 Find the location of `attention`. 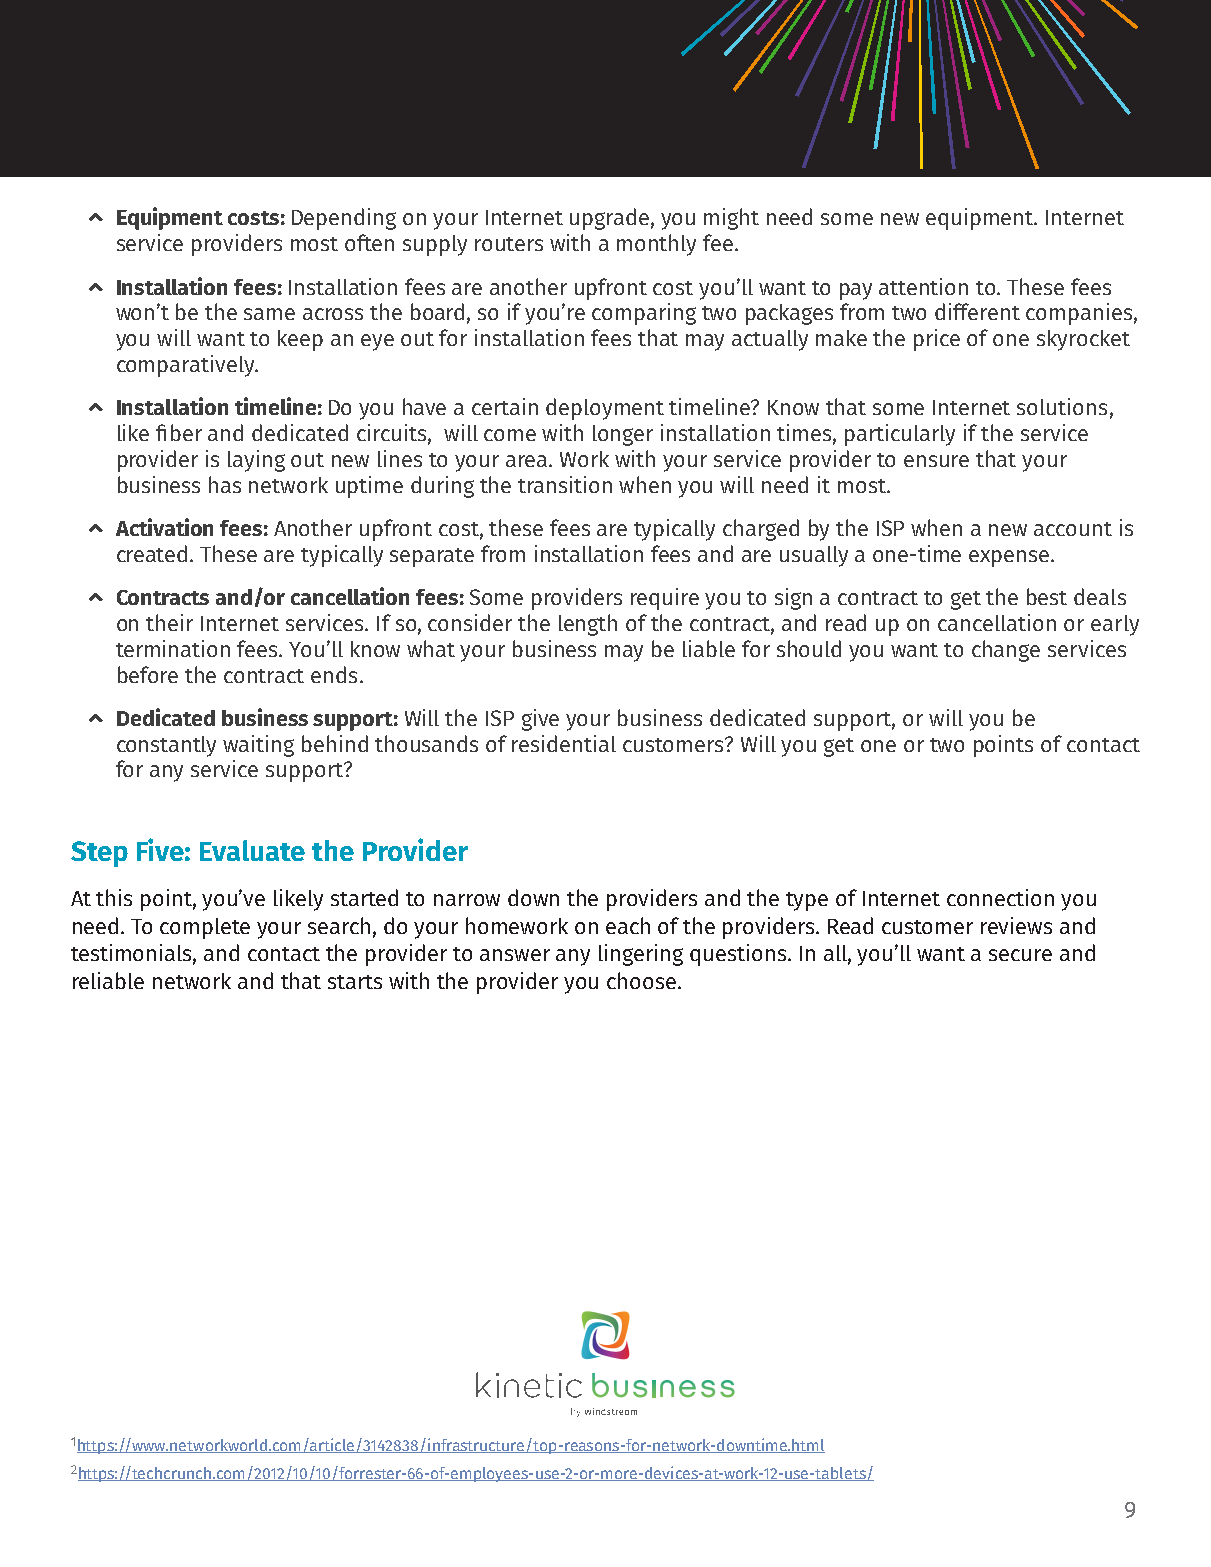

attention is located at coordinates (923, 286).
